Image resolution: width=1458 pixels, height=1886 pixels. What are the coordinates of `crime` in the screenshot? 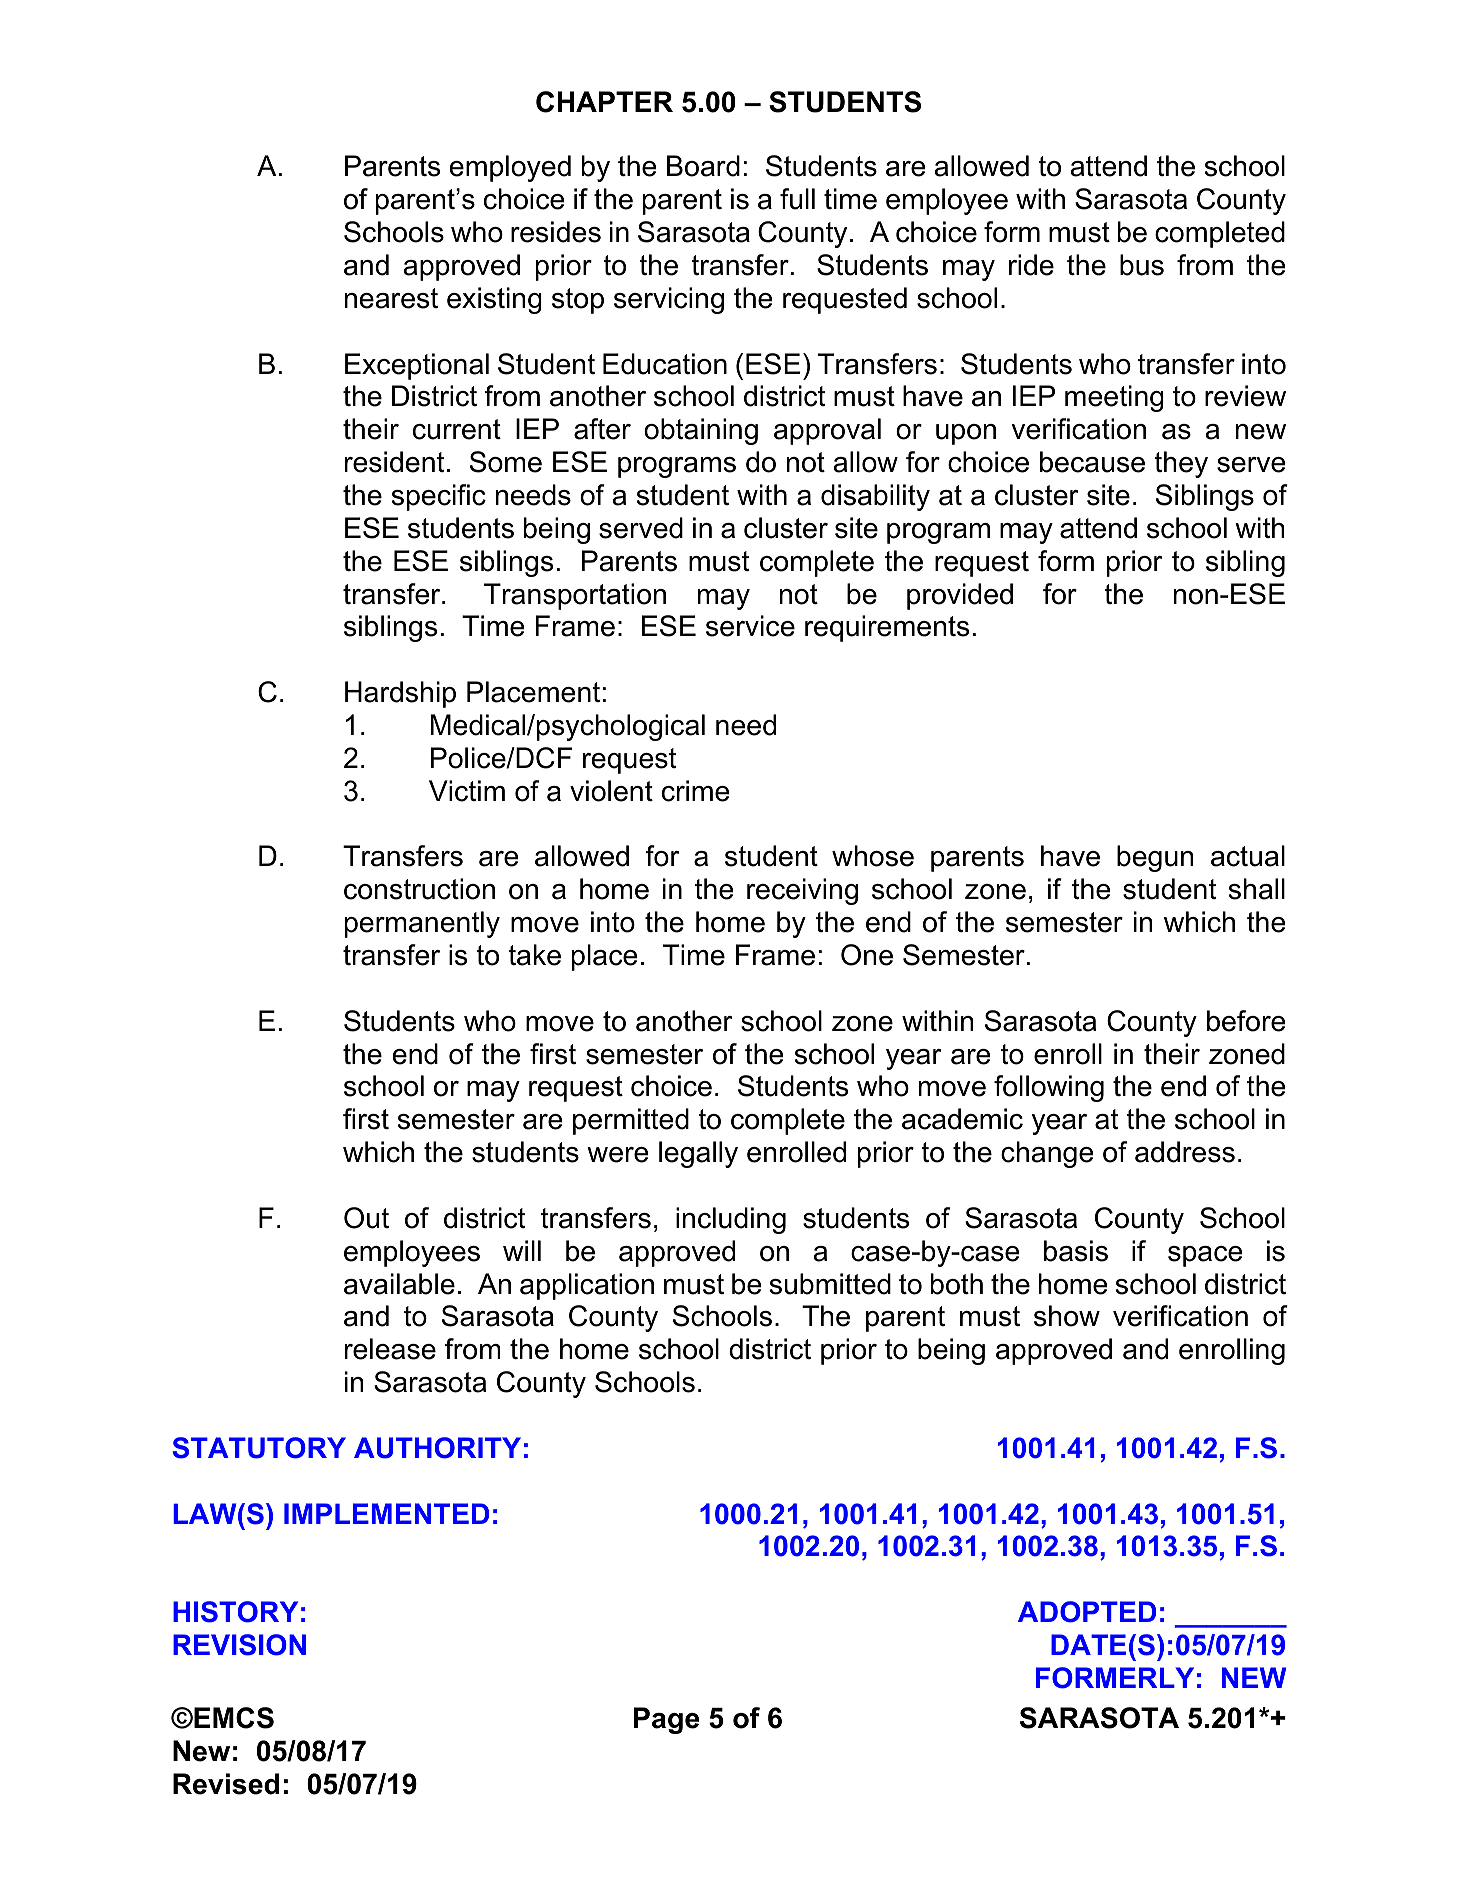 It's located at (695, 791).
